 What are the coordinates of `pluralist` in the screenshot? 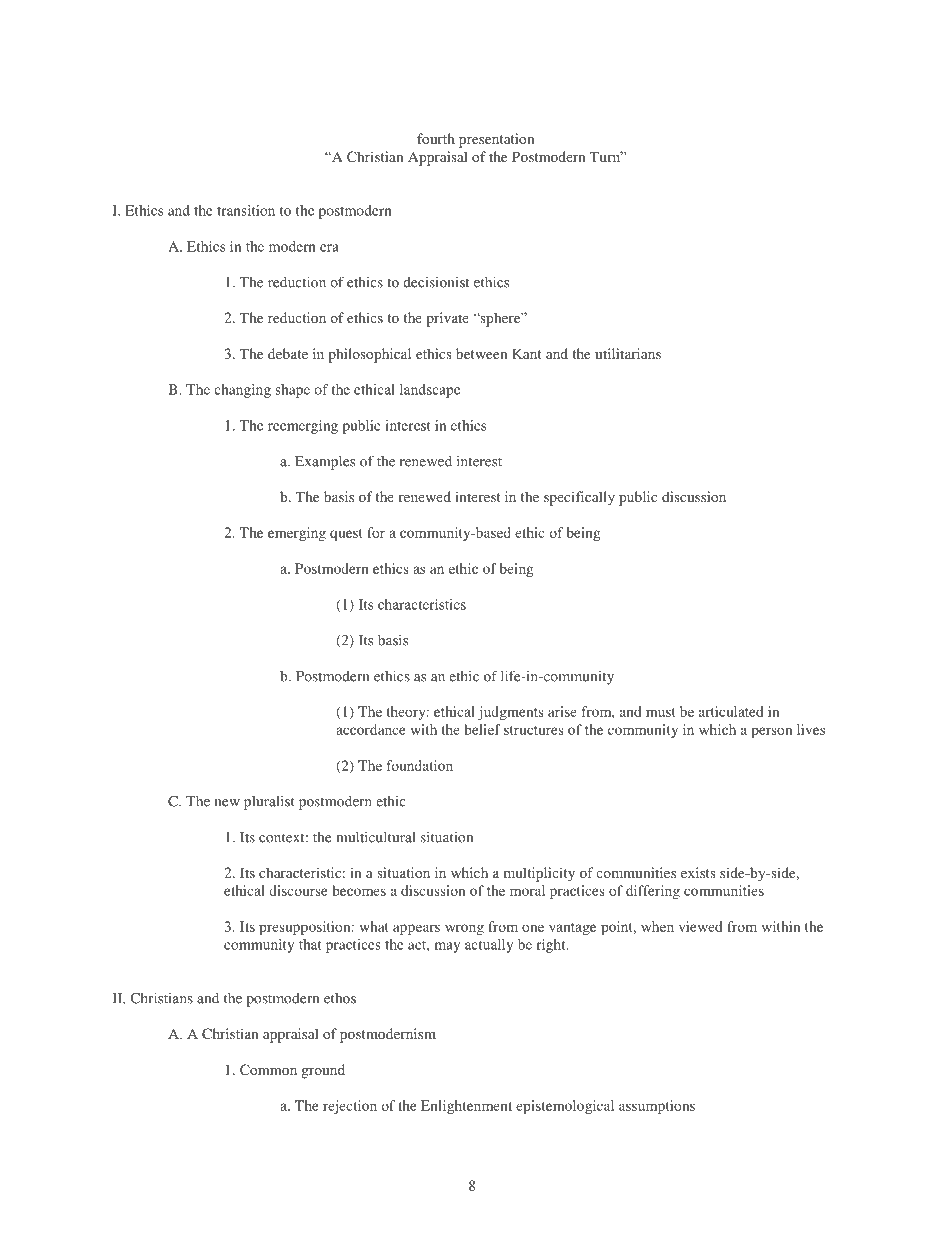 It's located at (269, 802).
